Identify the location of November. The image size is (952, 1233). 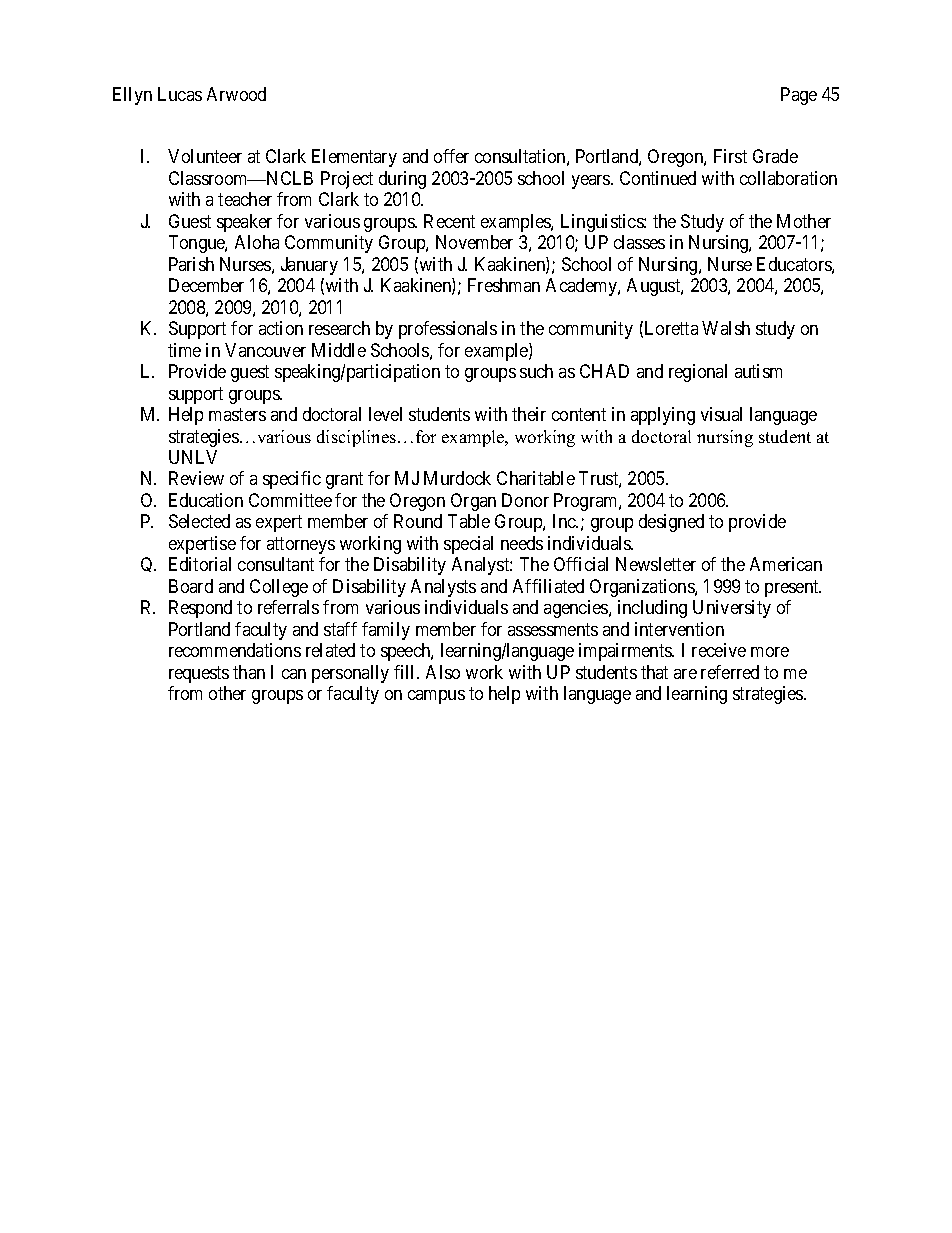
(474, 242).
